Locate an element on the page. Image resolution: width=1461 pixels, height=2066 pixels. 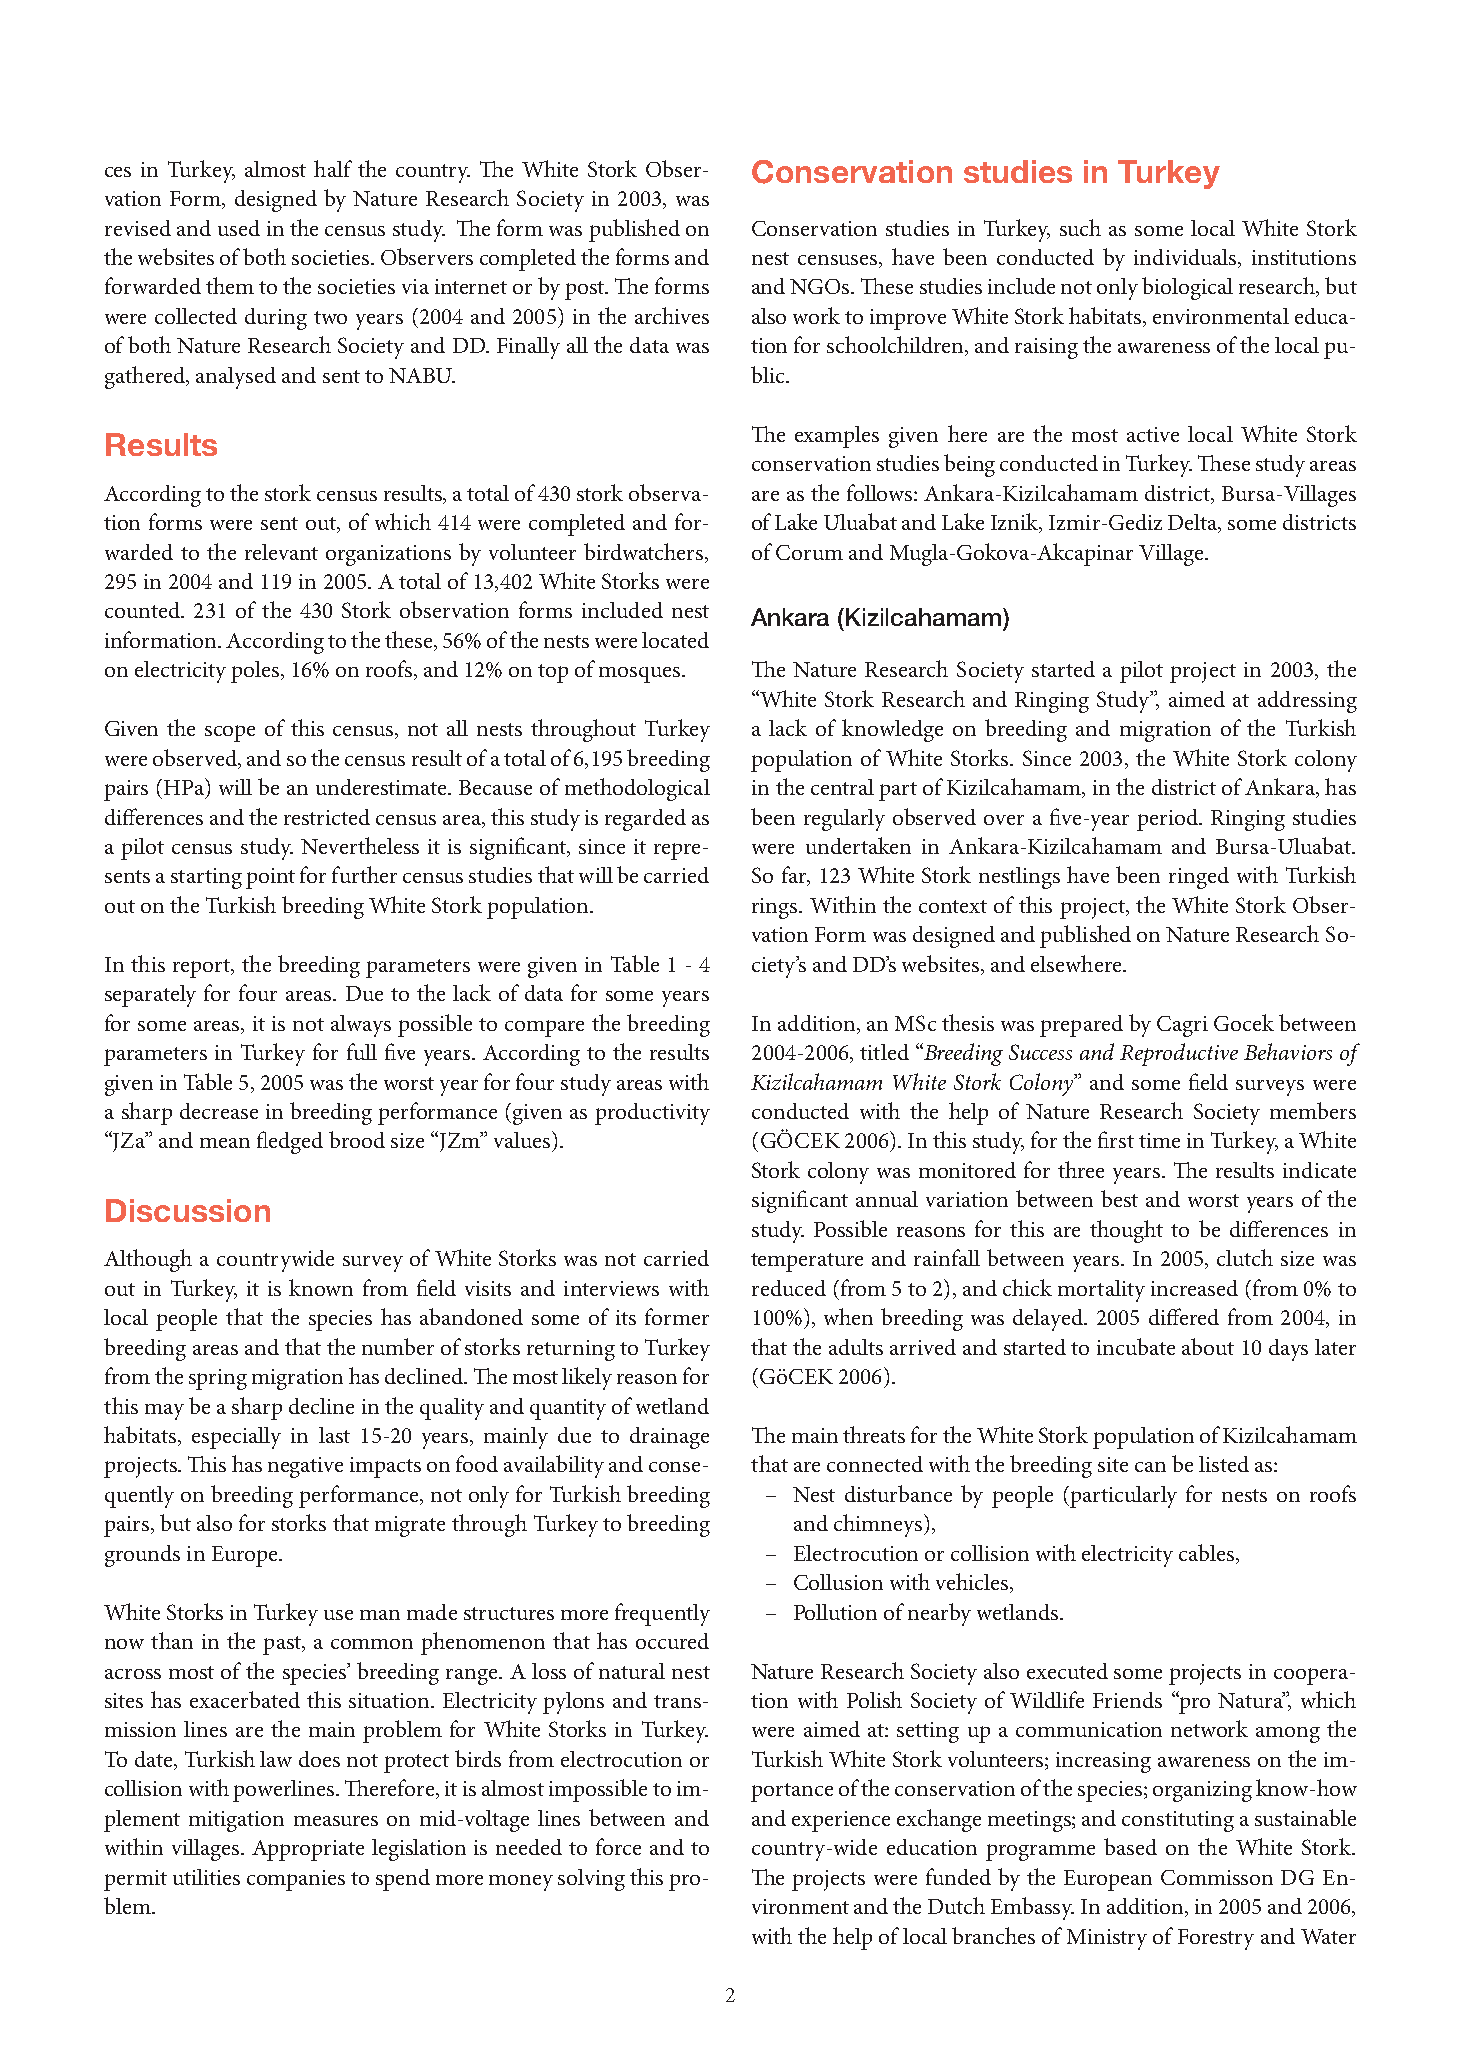
poles is located at coordinates (255, 672).
